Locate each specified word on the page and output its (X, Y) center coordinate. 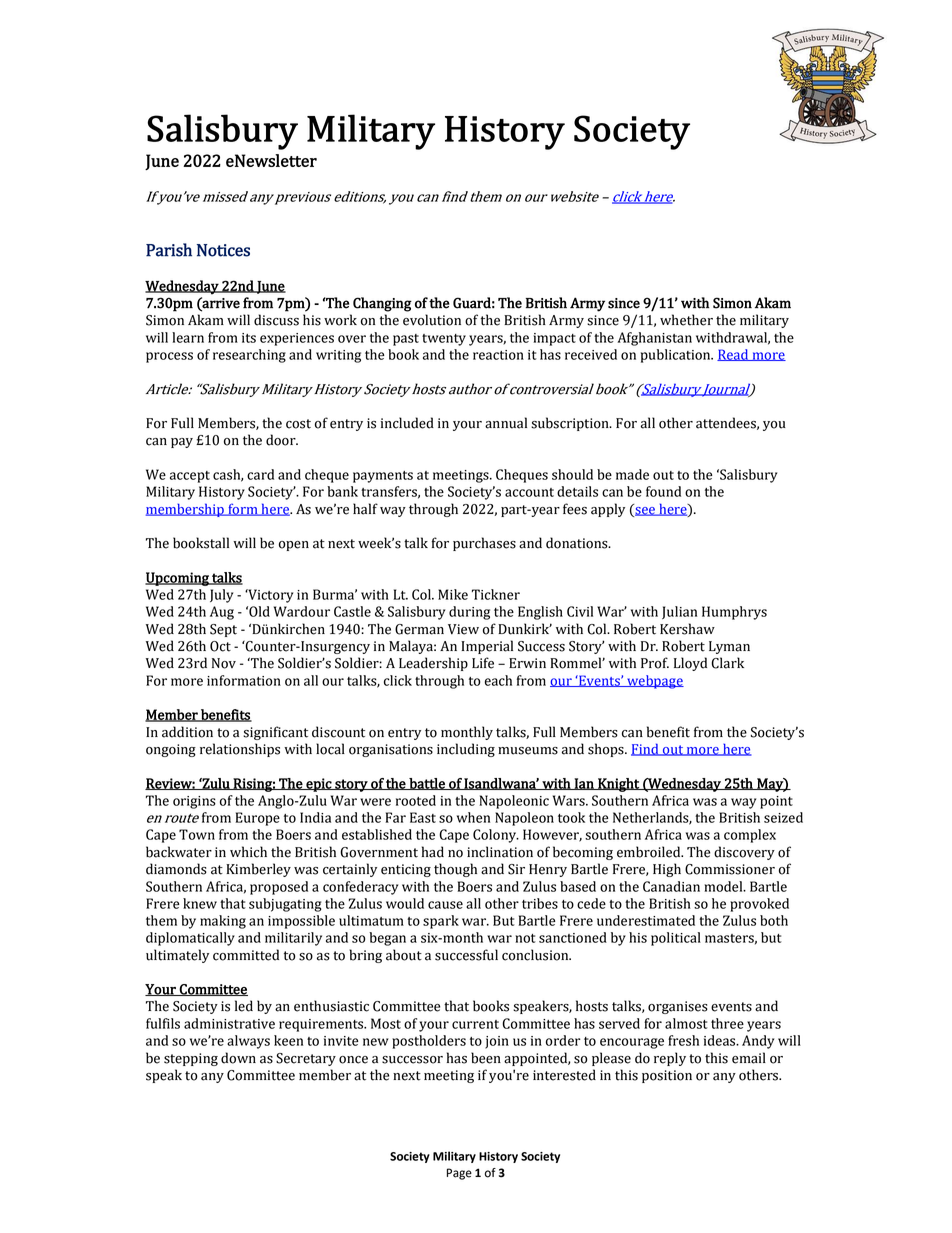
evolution (432, 320)
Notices (223, 250)
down (238, 1058)
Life (483, 663)
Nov (224, 663)
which (248, 852)
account (529, 492)
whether (686, 320)
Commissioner (730, 869)
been (486, 1058)
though (455, 870)
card (260, 474)
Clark (727, 663)
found (663, 491)
